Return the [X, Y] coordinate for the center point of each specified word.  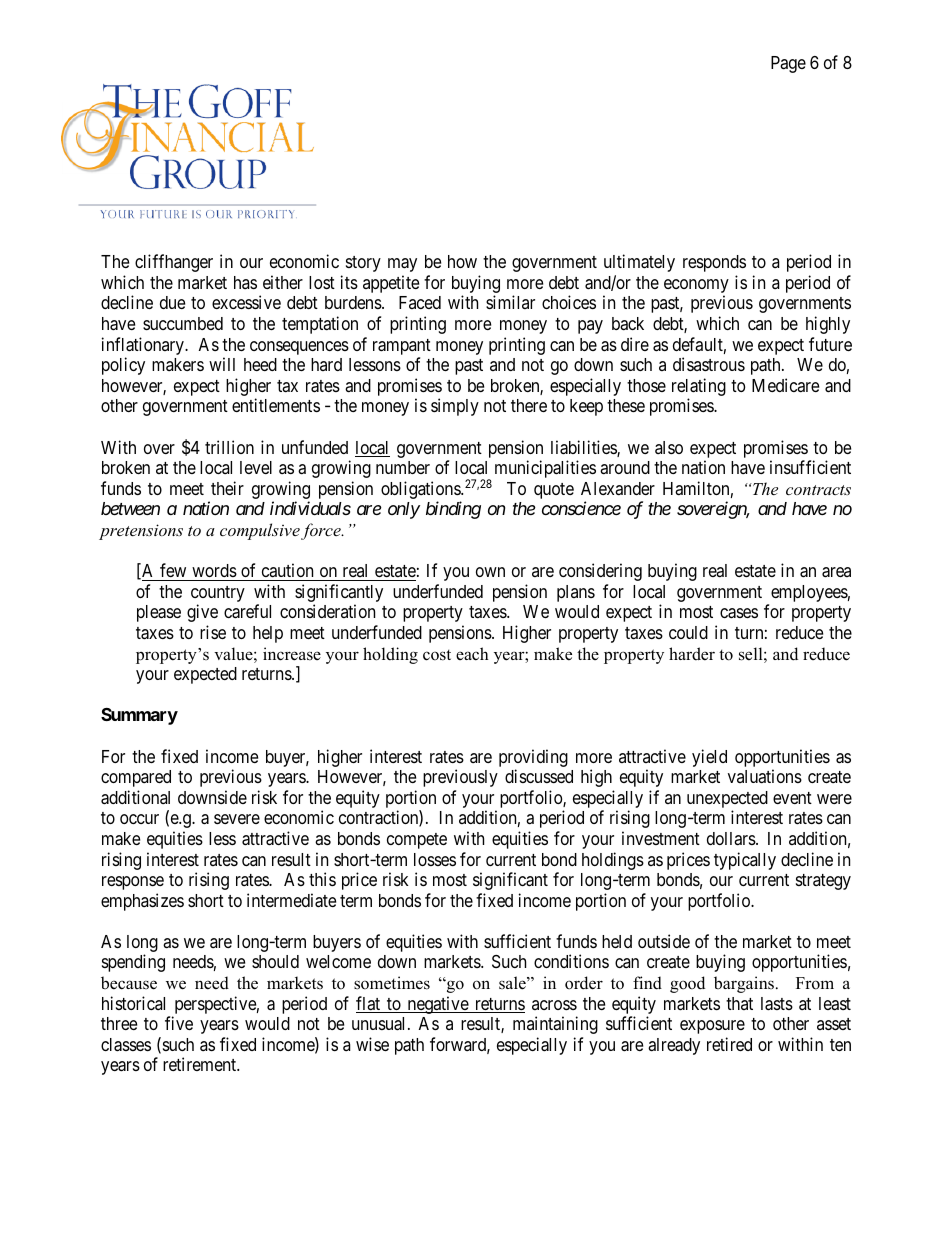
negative [437, 1005]
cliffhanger [174, 263]
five [179, 1023]
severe [237, 819]
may [402, 265]
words [214, 570]
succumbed [183, 323]
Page [788, 64]
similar [510, 302]
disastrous [709, 364]
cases [739, 613]
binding [453, 510]
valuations [765, 776]
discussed [539, 776]
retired [729, 1044]
